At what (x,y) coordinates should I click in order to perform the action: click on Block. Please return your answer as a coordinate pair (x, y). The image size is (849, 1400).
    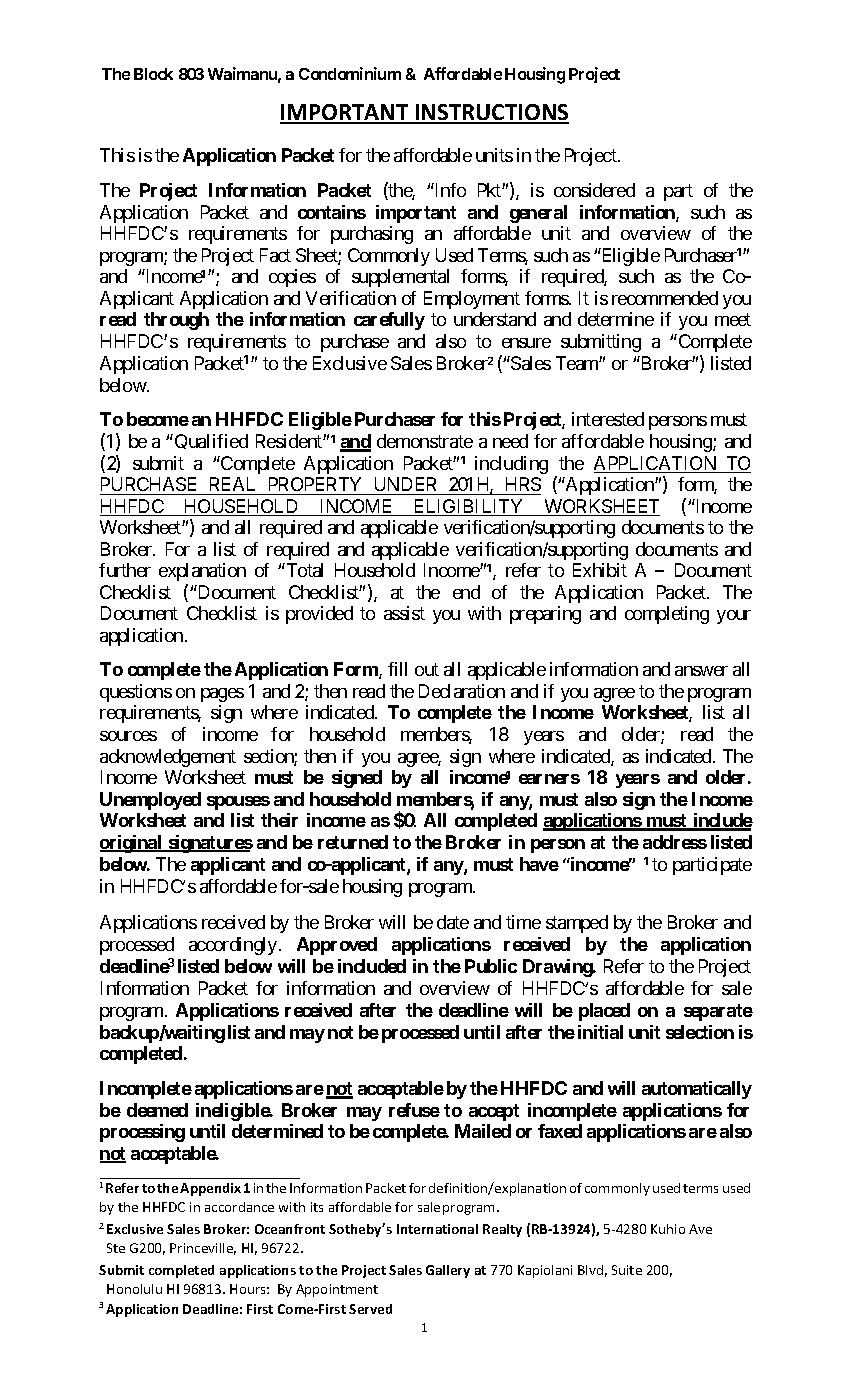
    Looking at the image, I should click on (153, 74).
